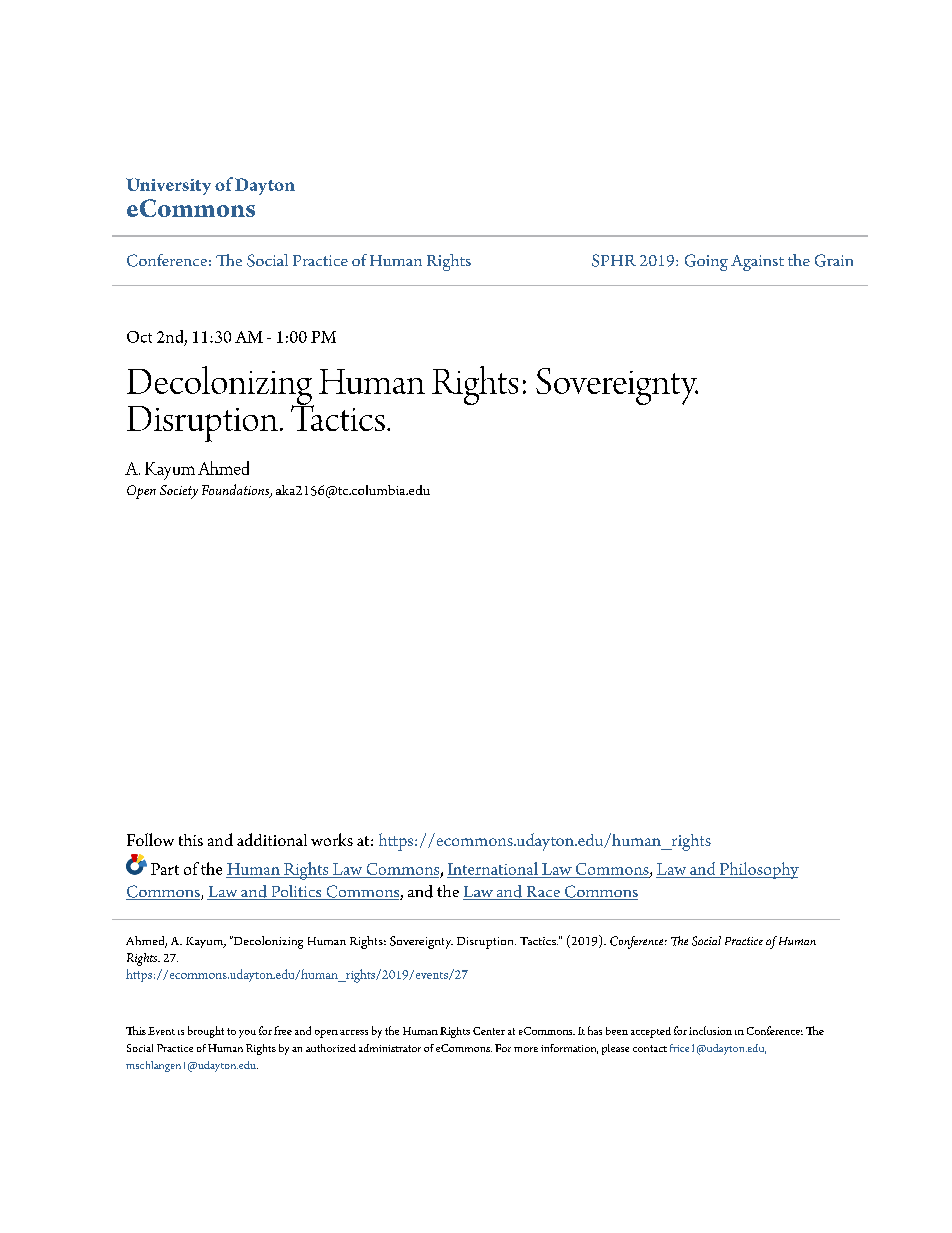  Describe the element at coordinates (179, 492) in the document. I see `Society` at that location.
